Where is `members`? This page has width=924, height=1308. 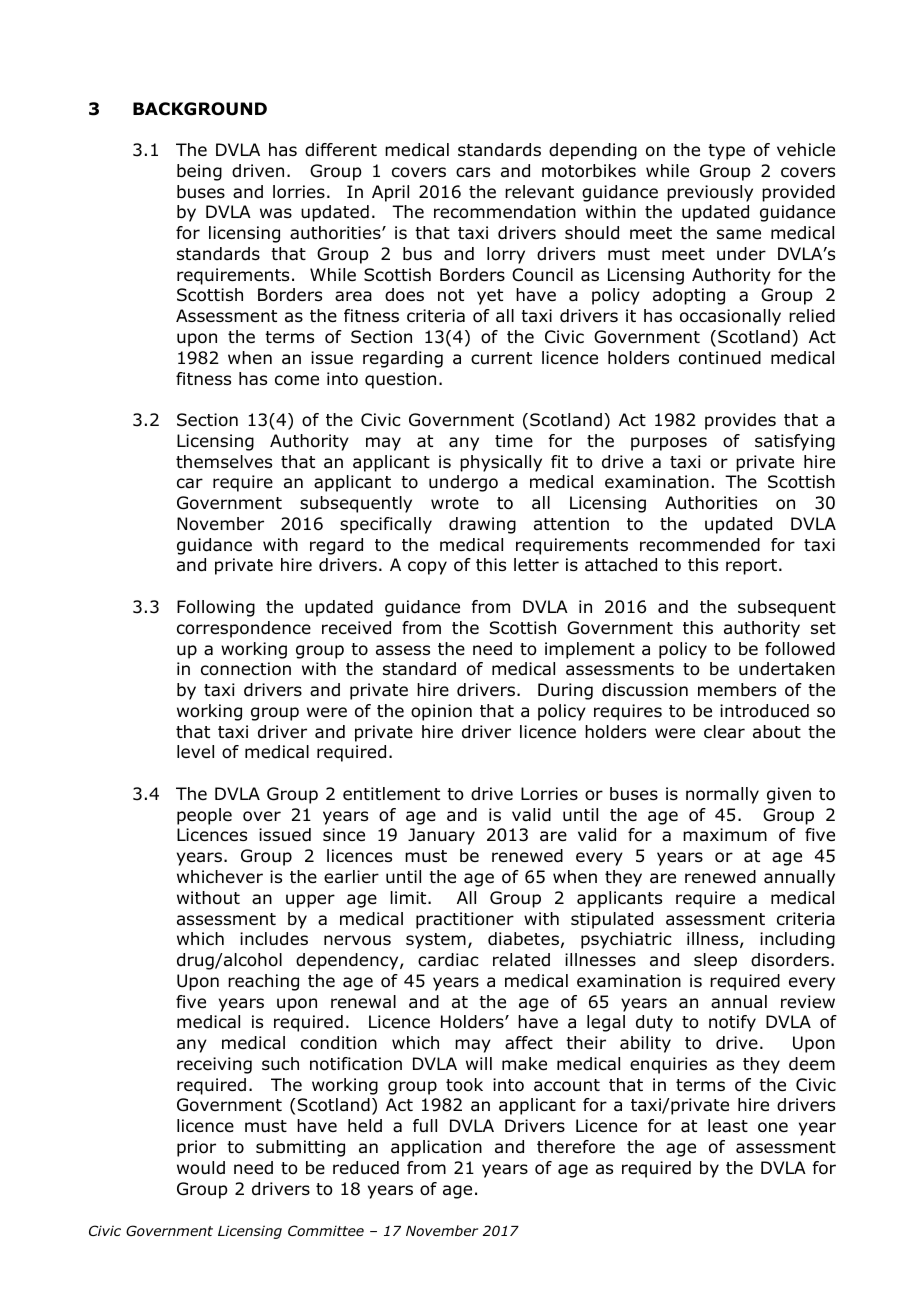
members is located at coordinates (737, 690).
